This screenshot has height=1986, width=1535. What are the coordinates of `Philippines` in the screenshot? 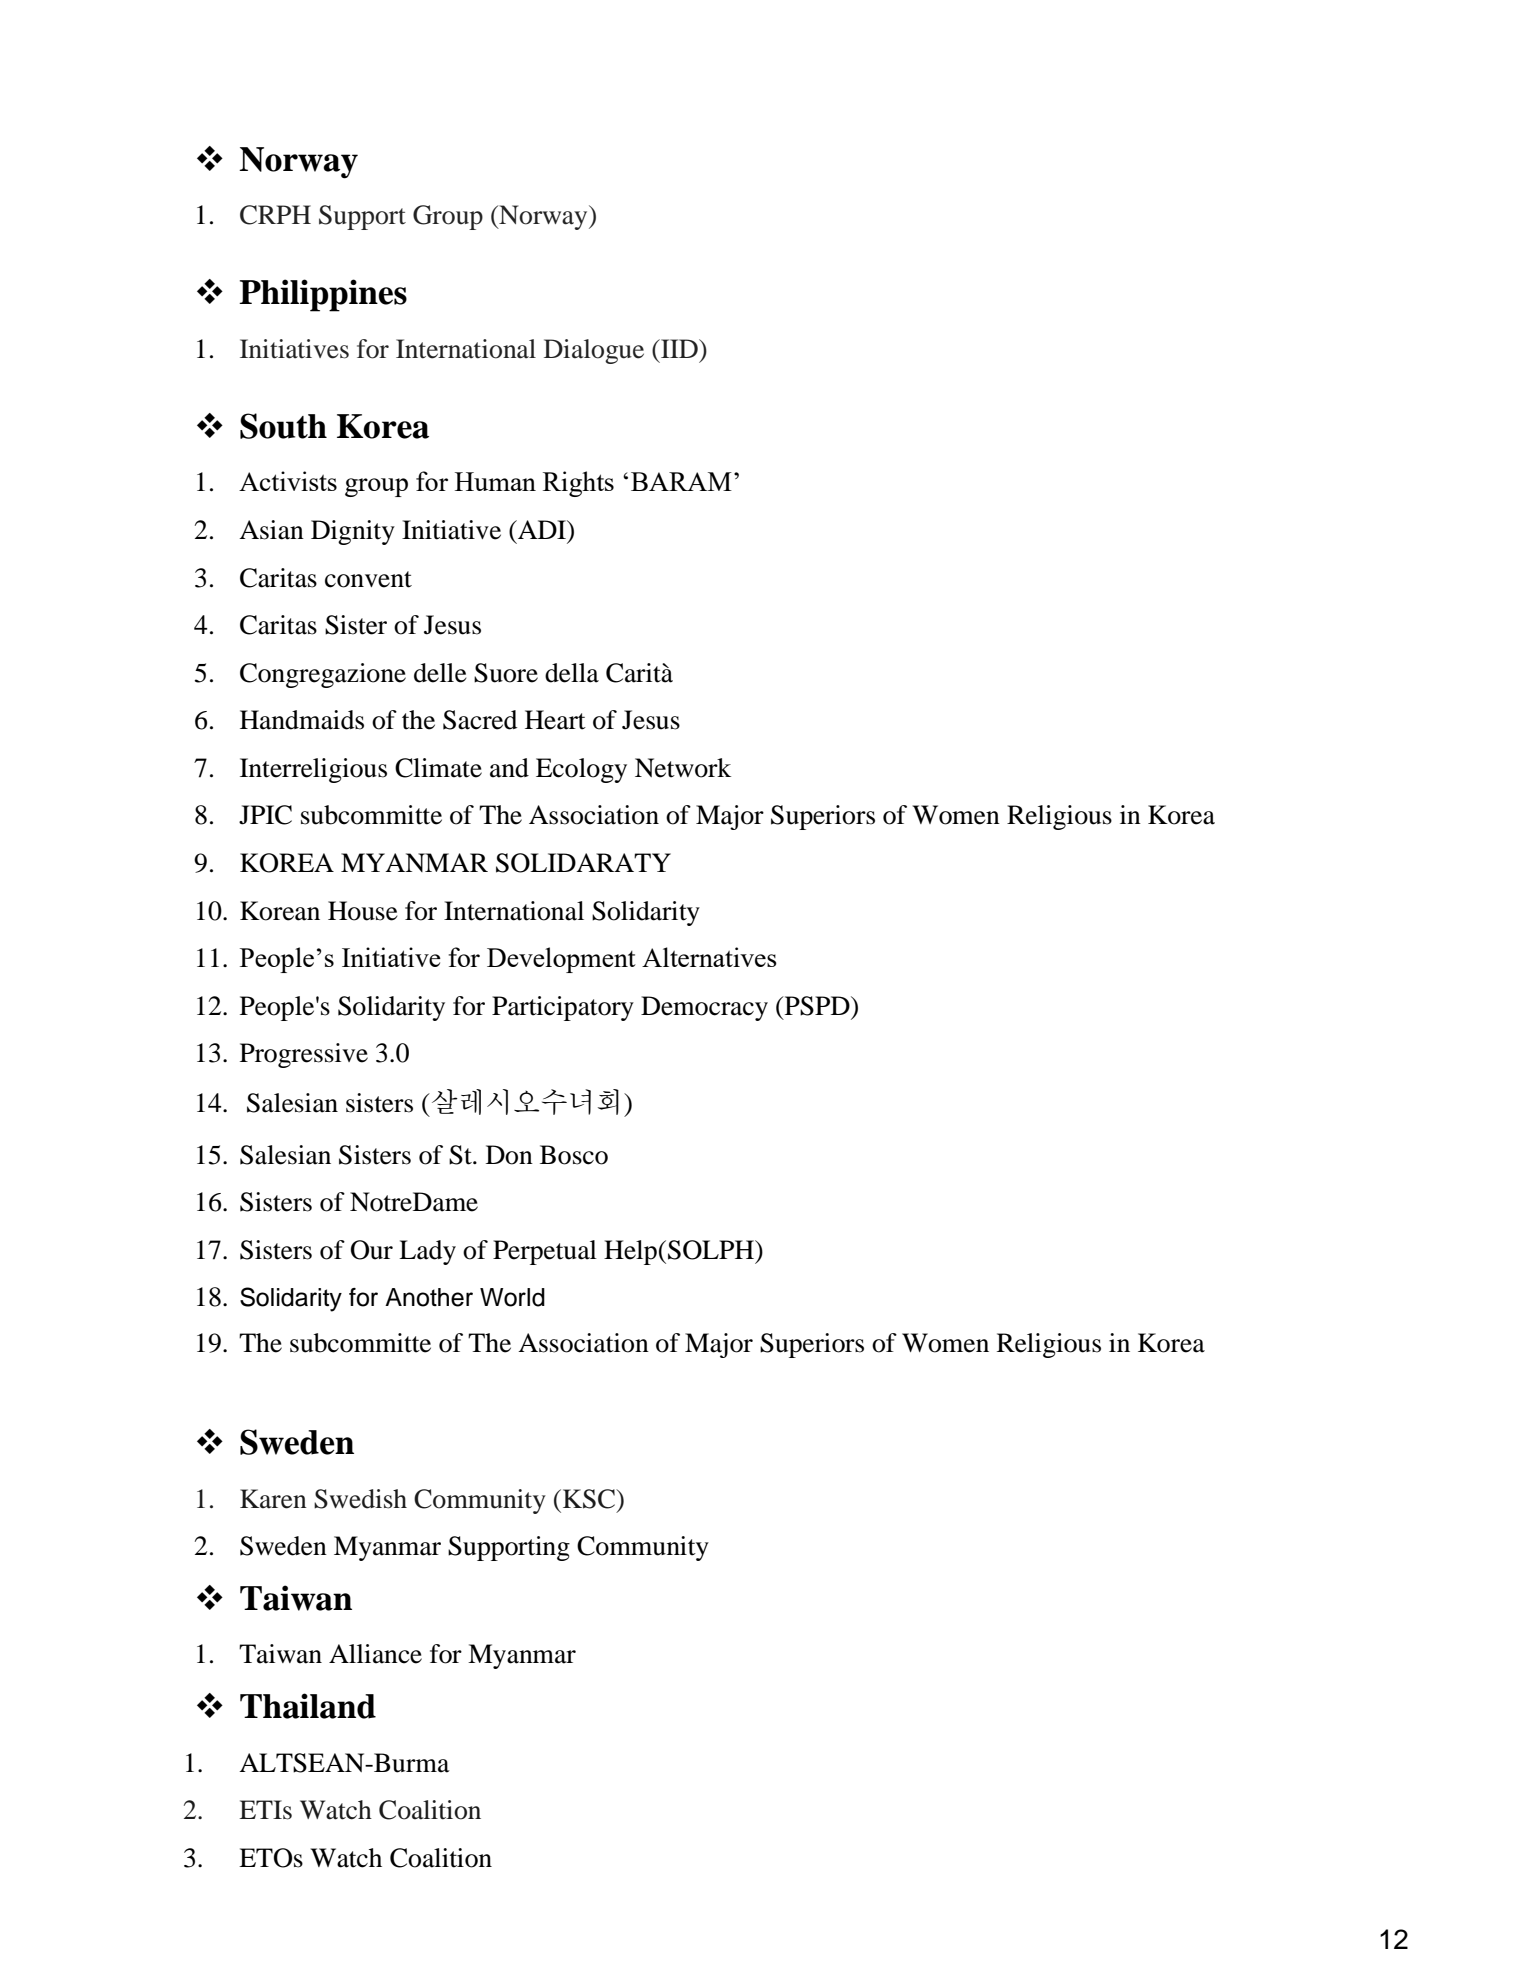 It's located at (323, 295).
